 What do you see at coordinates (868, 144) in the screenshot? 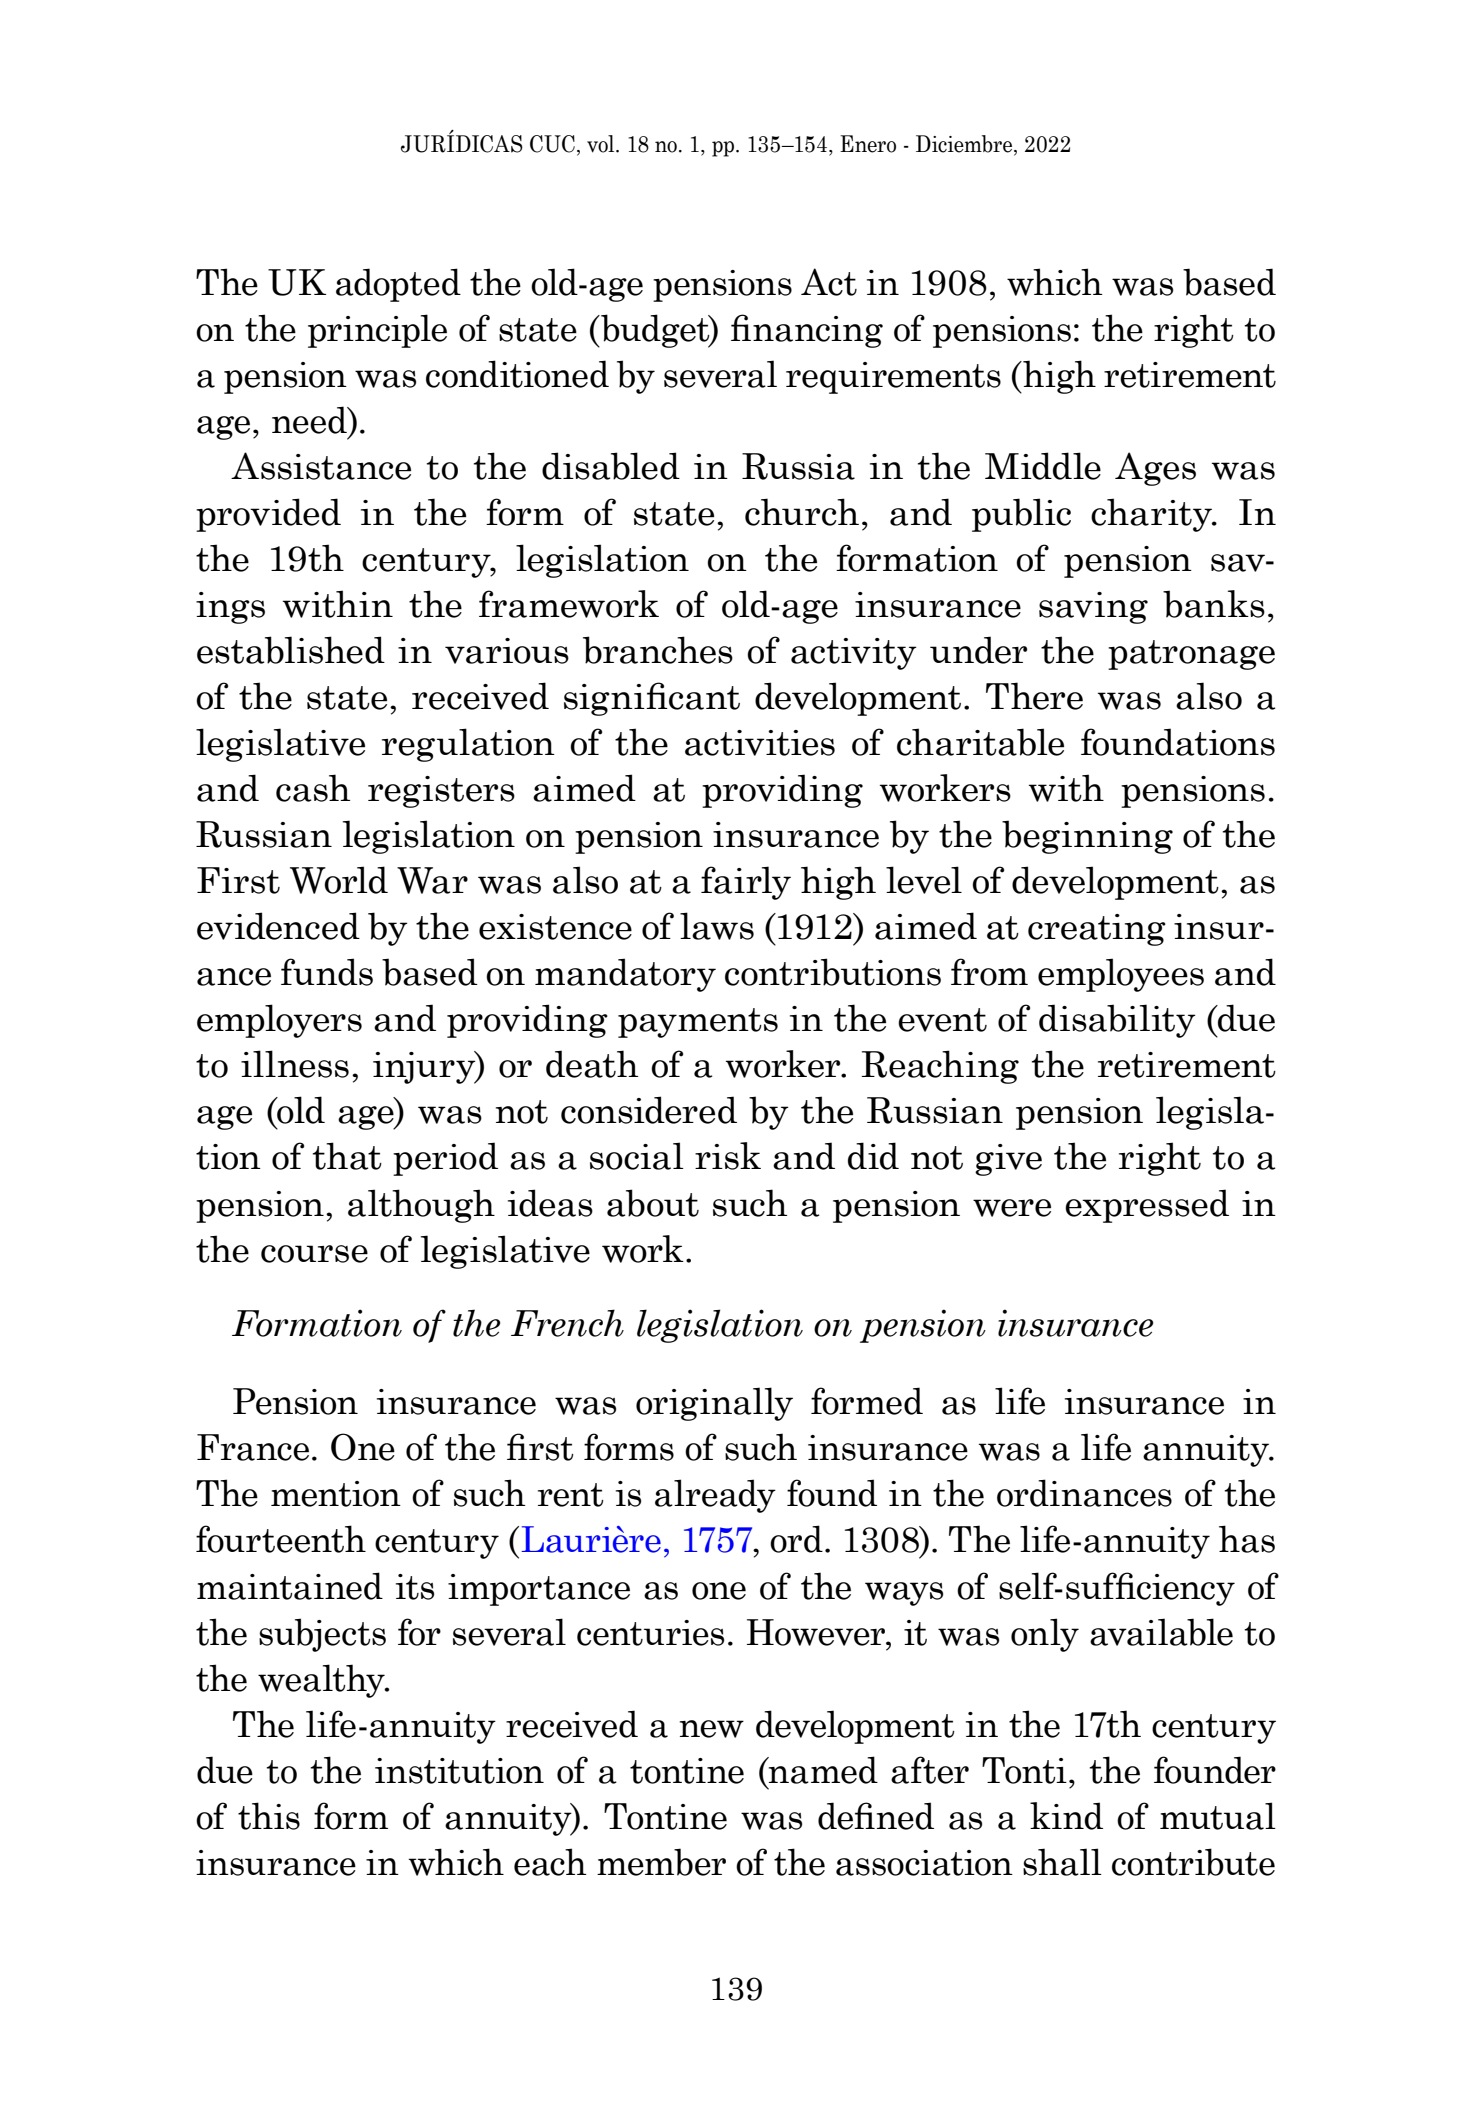
I see `Enero` at bounding box center [868, 144].
